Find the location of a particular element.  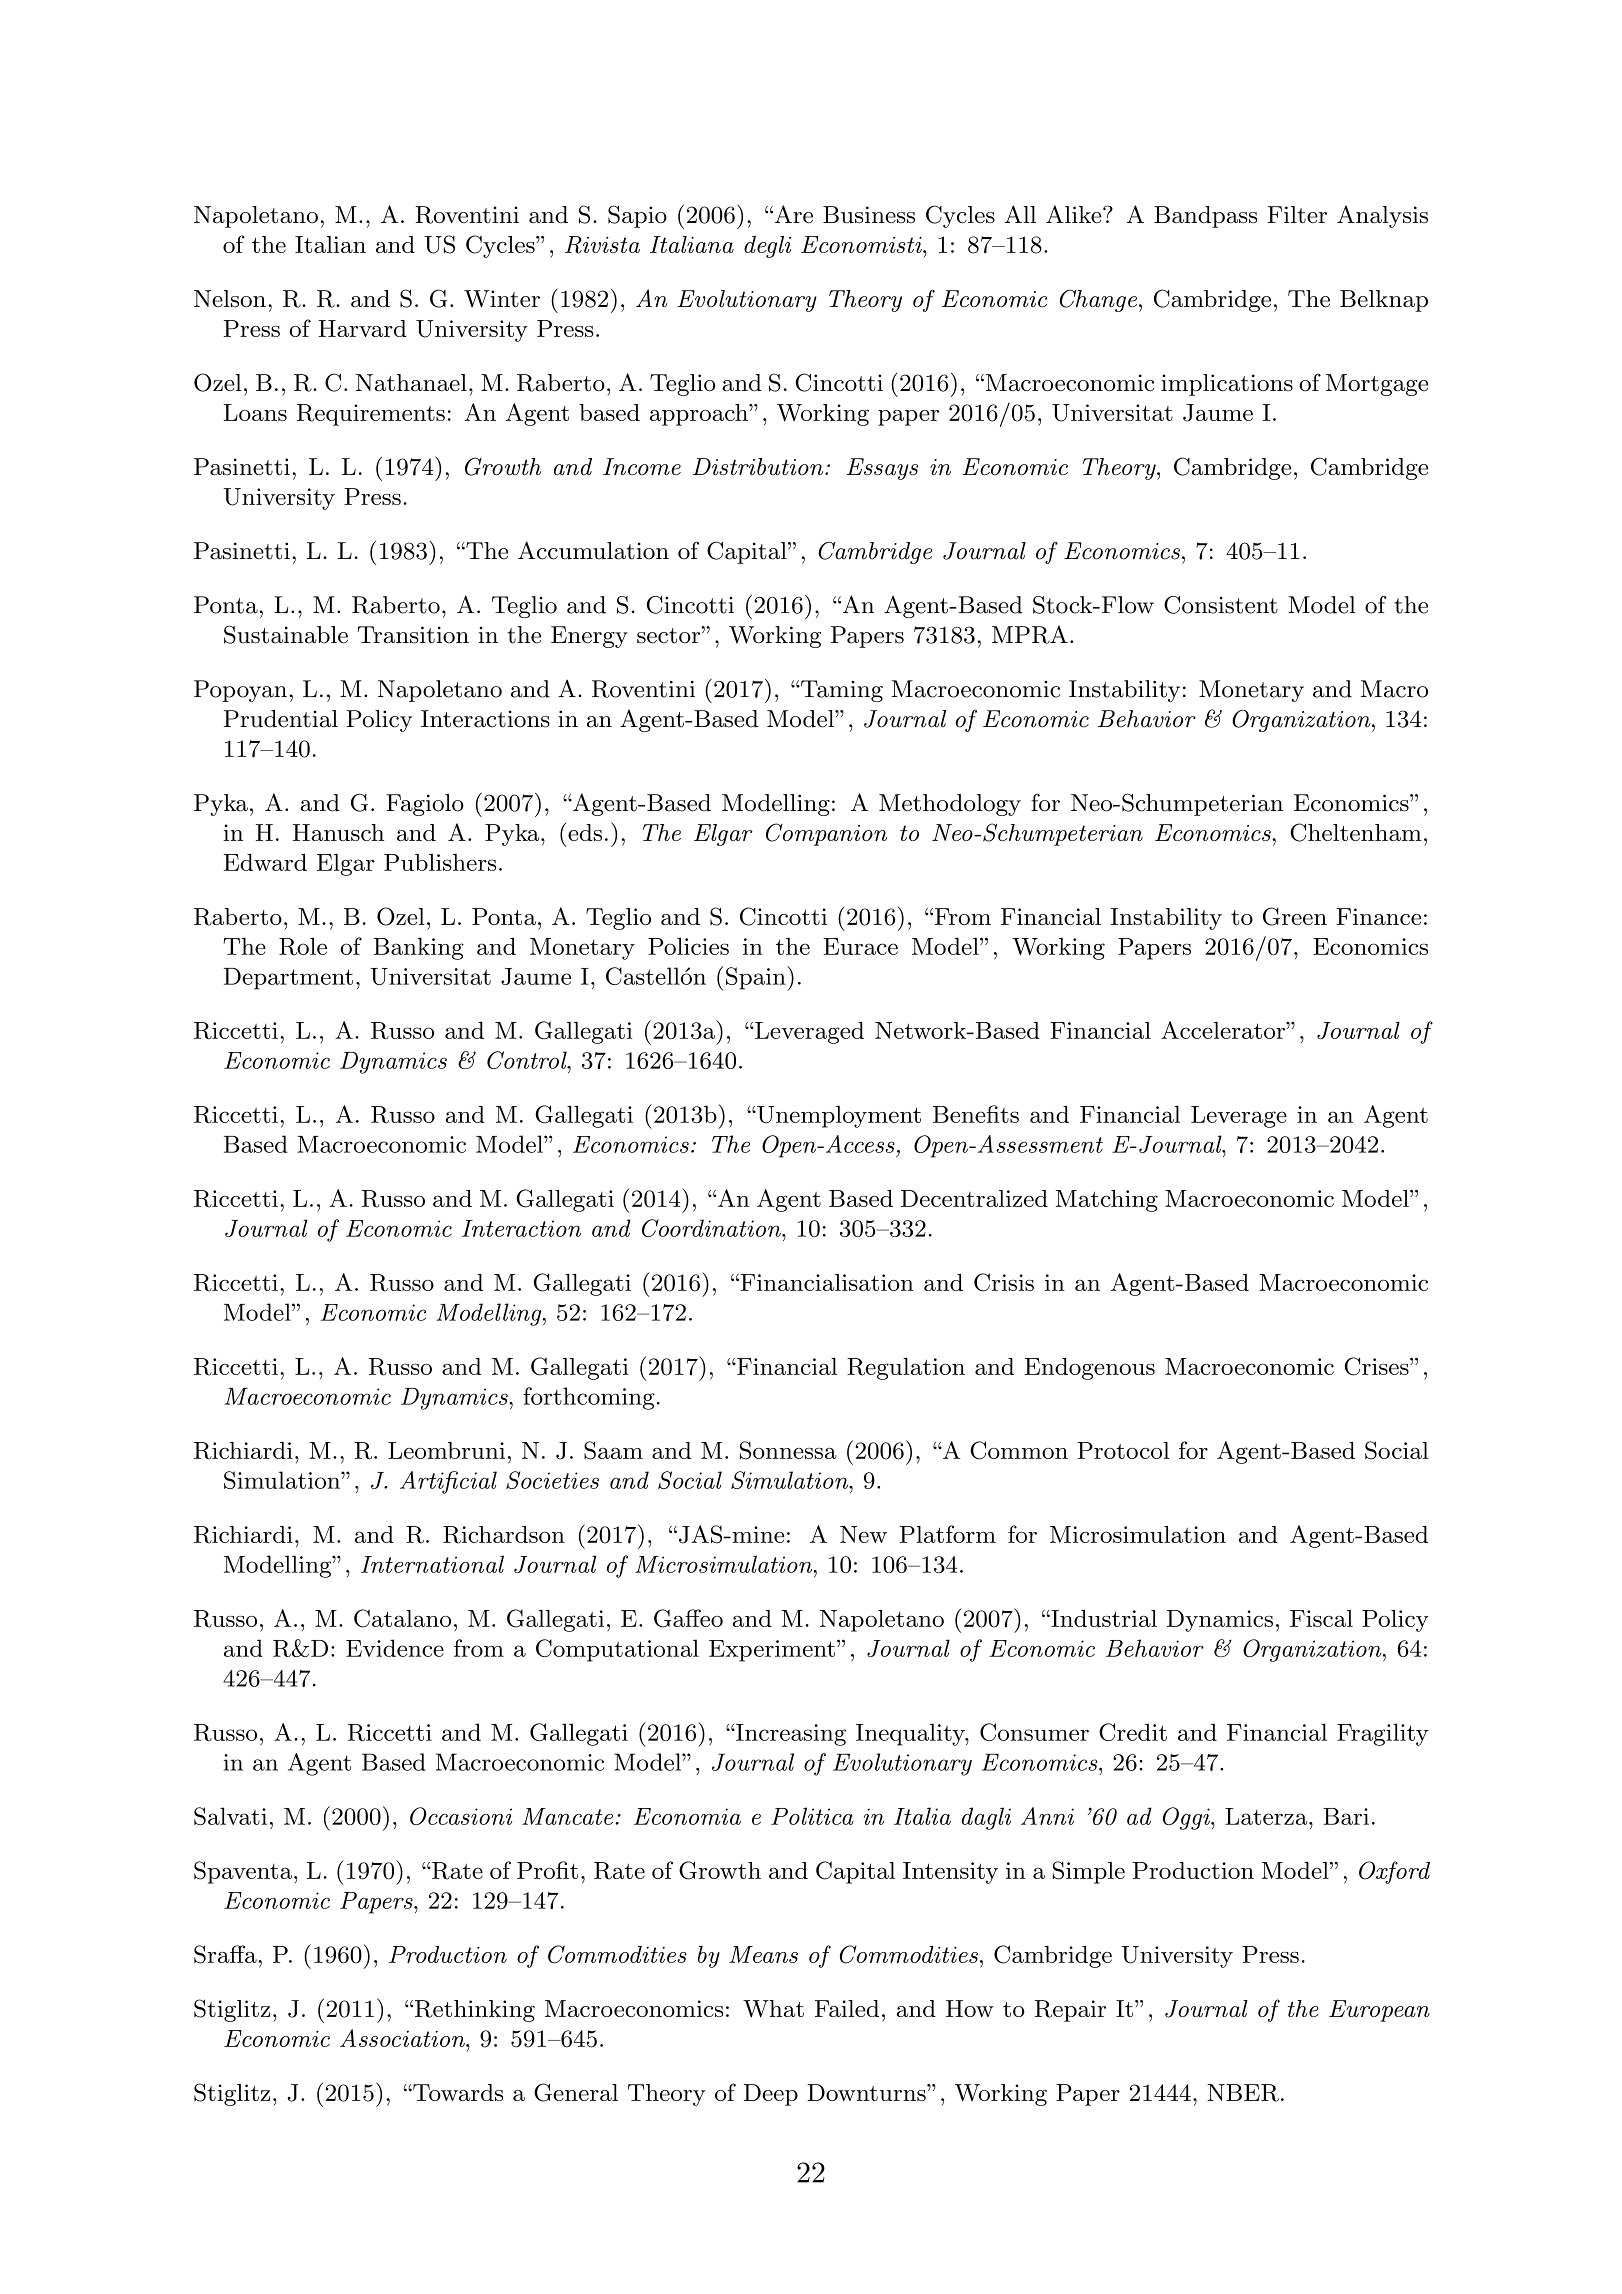

degli is located at coordinates (767, 247).
